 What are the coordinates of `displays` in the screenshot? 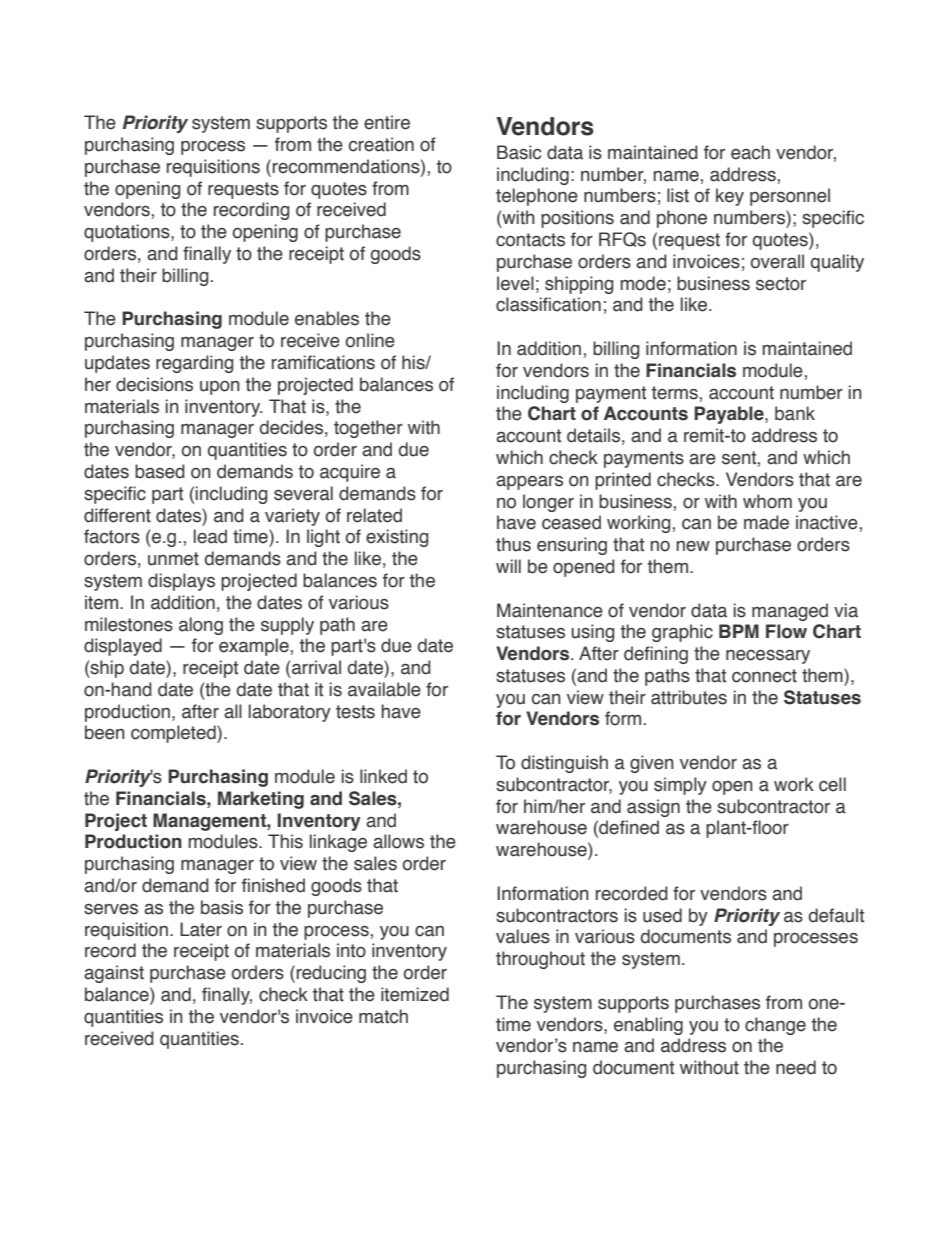 It's located at (181, 582).
